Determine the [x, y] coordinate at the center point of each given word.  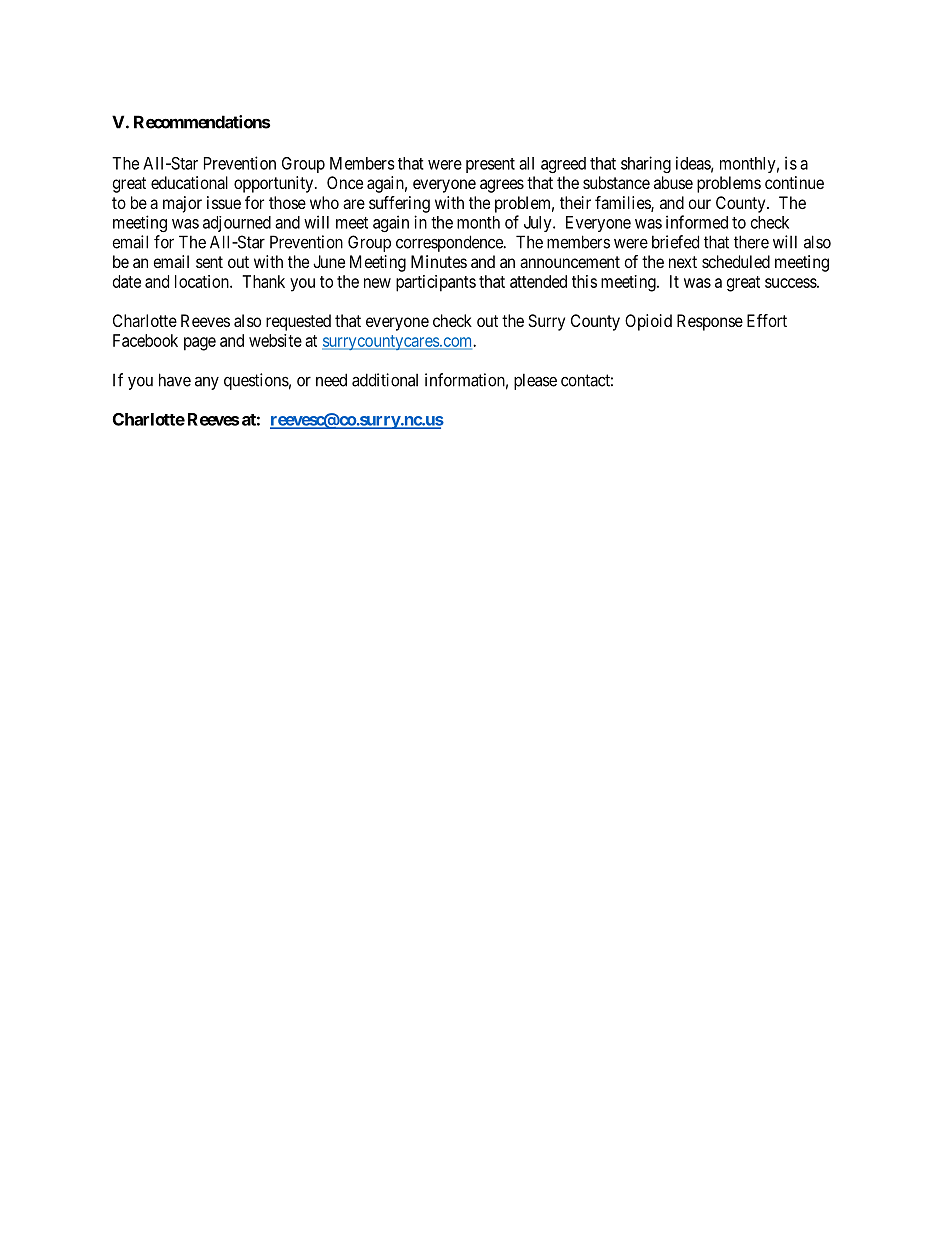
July [539, 224]
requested [298, 322]
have [175, 380]
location [203, 281]
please [535, 381]
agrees [502, 186]
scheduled [736, 261]
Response [710, 322]
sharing [646, 164]
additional [385, 380]
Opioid [648, 322]
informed [697, 222]
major [182, 204]
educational [189, 182]
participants [436, 283]
